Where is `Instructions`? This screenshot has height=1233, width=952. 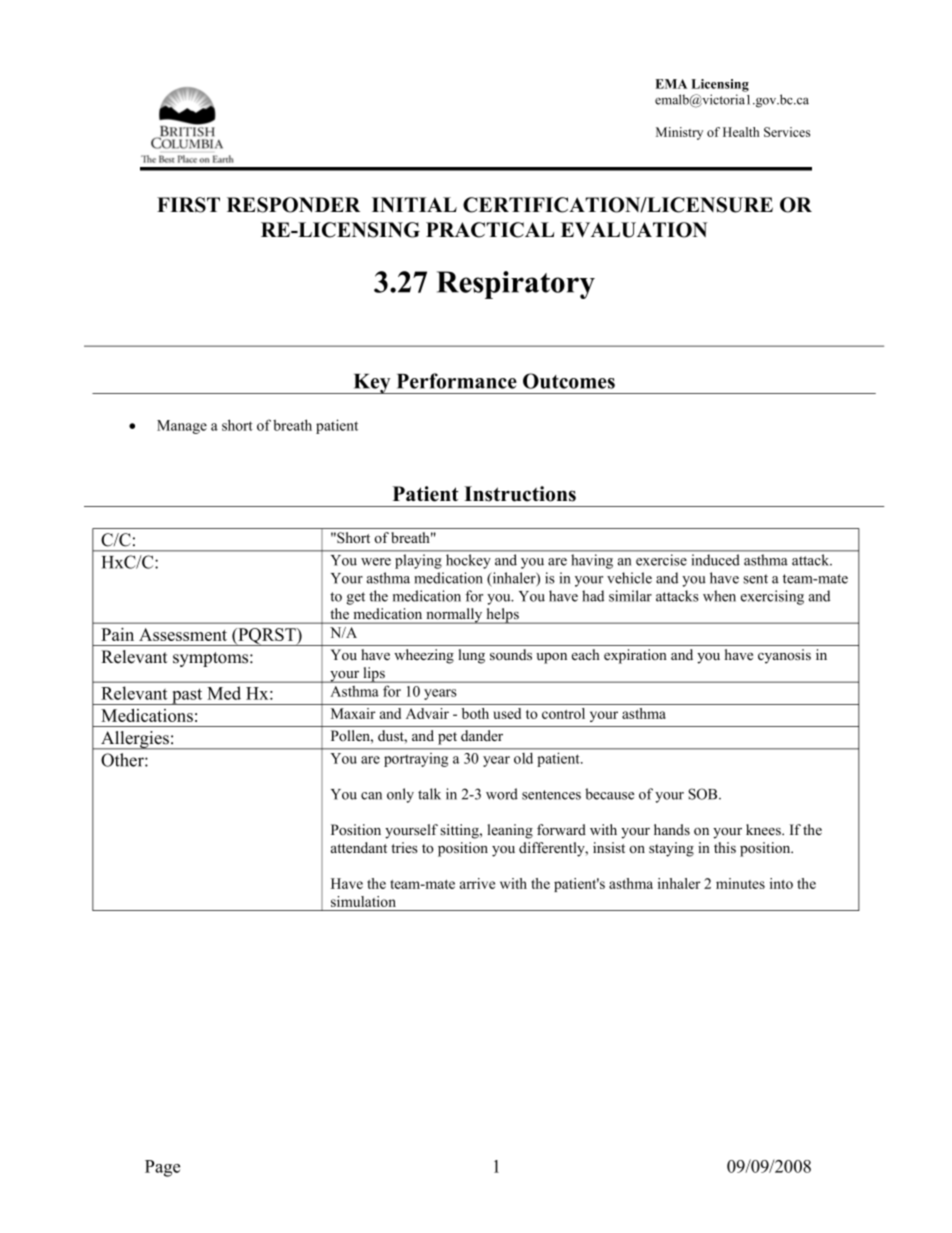
Instructions is located at coordinates (520, 494).
